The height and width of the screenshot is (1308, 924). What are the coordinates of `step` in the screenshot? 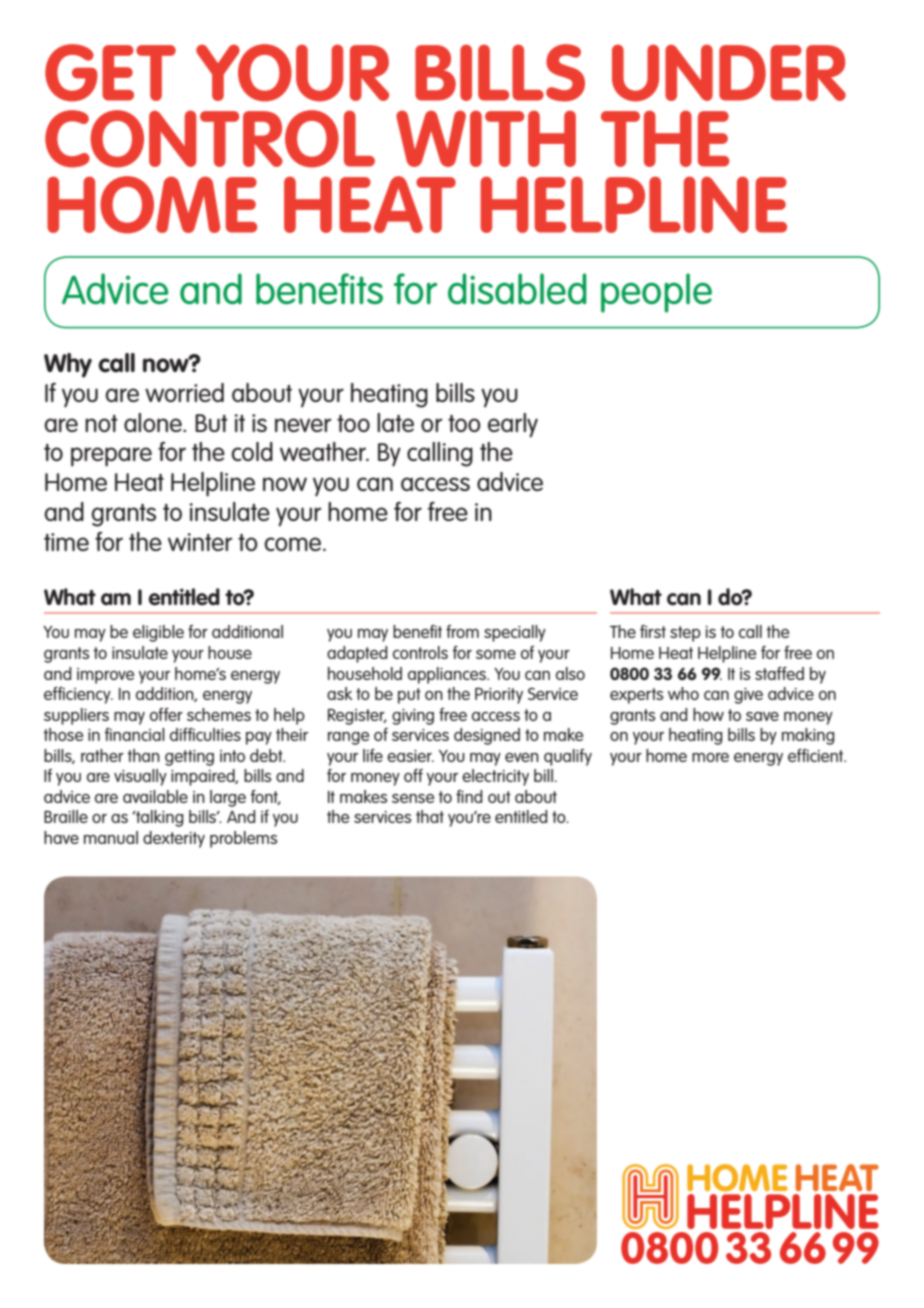 It's located at (685, 634).
